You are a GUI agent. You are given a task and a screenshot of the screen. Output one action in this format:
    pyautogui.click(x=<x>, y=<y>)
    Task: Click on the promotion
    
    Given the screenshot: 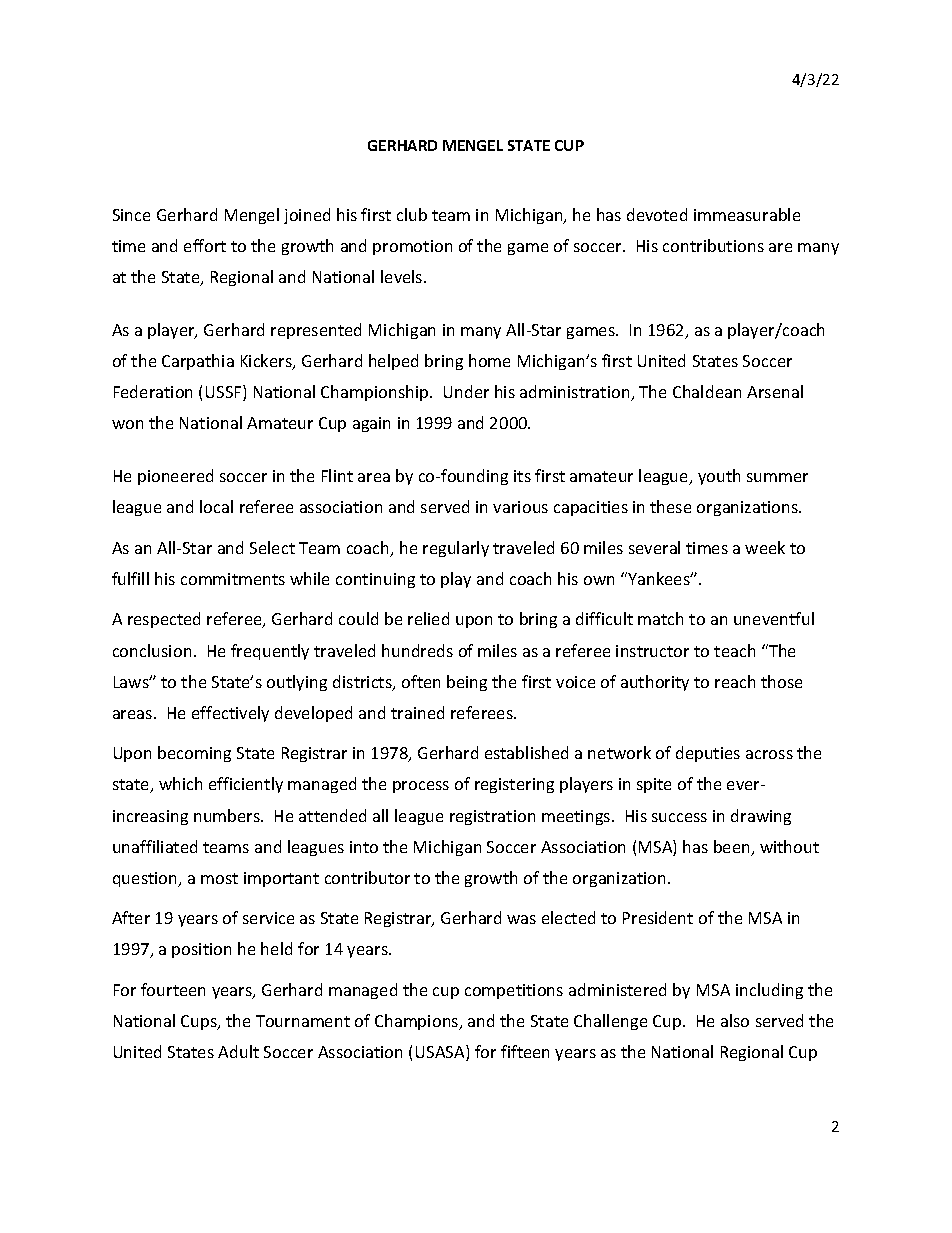 What is the action you would take?
    pyautogui.click(x=412, y=247)
